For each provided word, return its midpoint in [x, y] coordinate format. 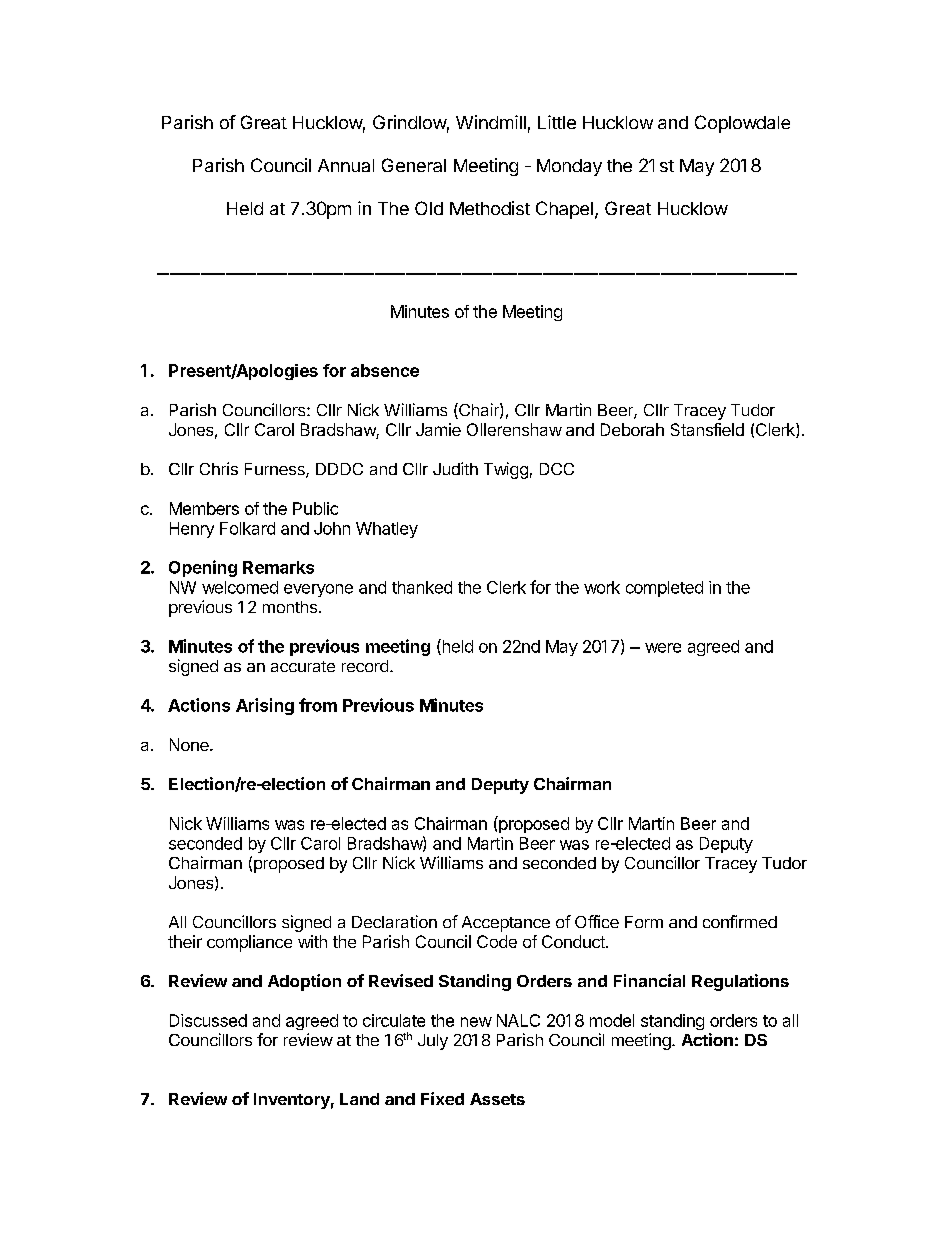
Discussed [208, 1020]
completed [664, 589]
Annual [346, 165]
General [414, 165]
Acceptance [506, 924]
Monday [569, 167]
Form [644, 922]
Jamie [438, 429]
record [365, 666]
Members [204, 508]
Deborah [632, 429]
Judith [455, 468]
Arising [265, 706]
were [663, 648]
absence [385, 370]
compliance [249, 943]
